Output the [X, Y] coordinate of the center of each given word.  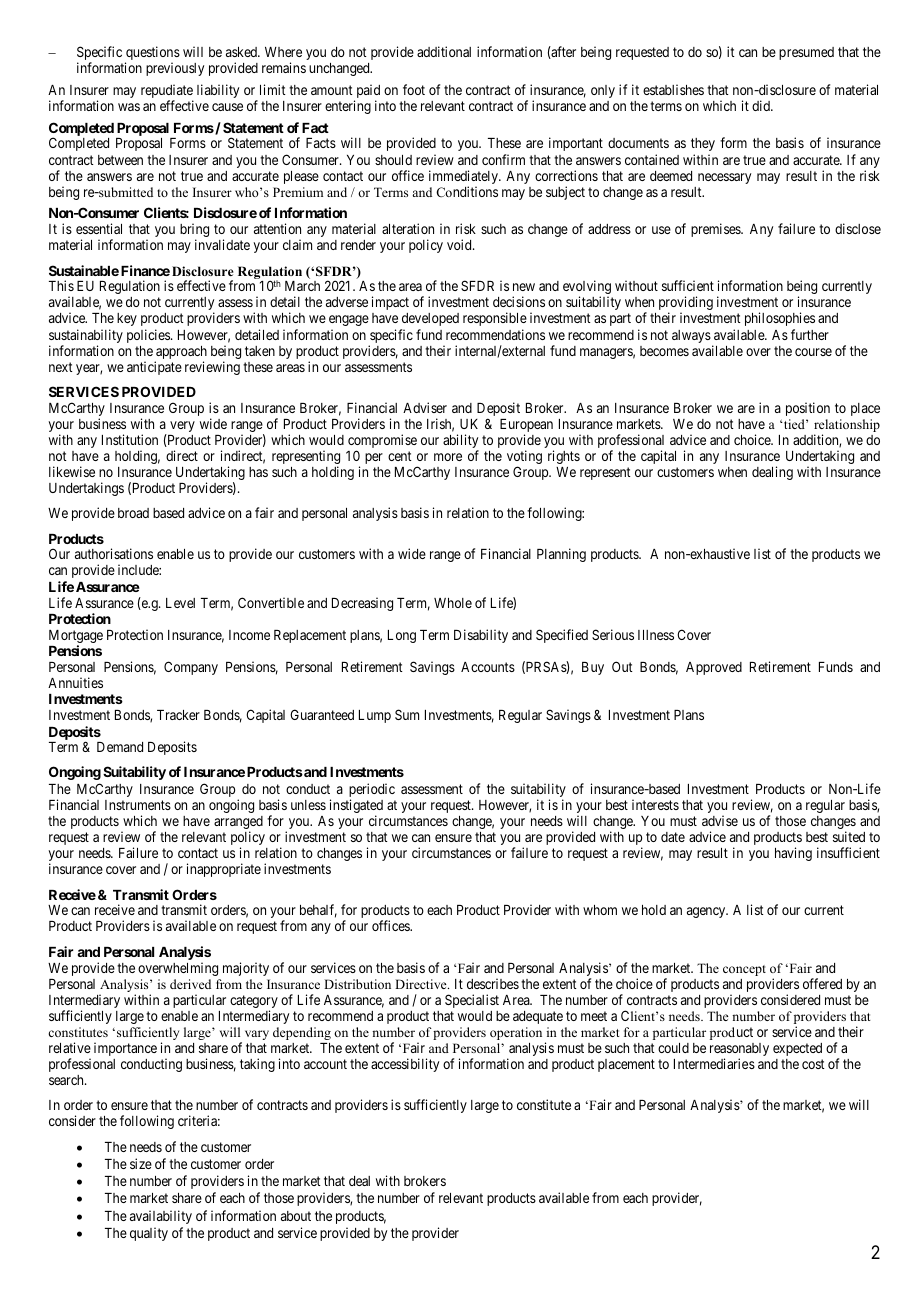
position [808, 409]
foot [414, 89]
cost [813, 1064]
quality [149, 1234]
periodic [372, 791]
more [448, 457]
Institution [130, 439]
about [296, 1216]
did [762, 105]
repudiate [167, 92]
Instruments [138, 805]
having [793, 854]
